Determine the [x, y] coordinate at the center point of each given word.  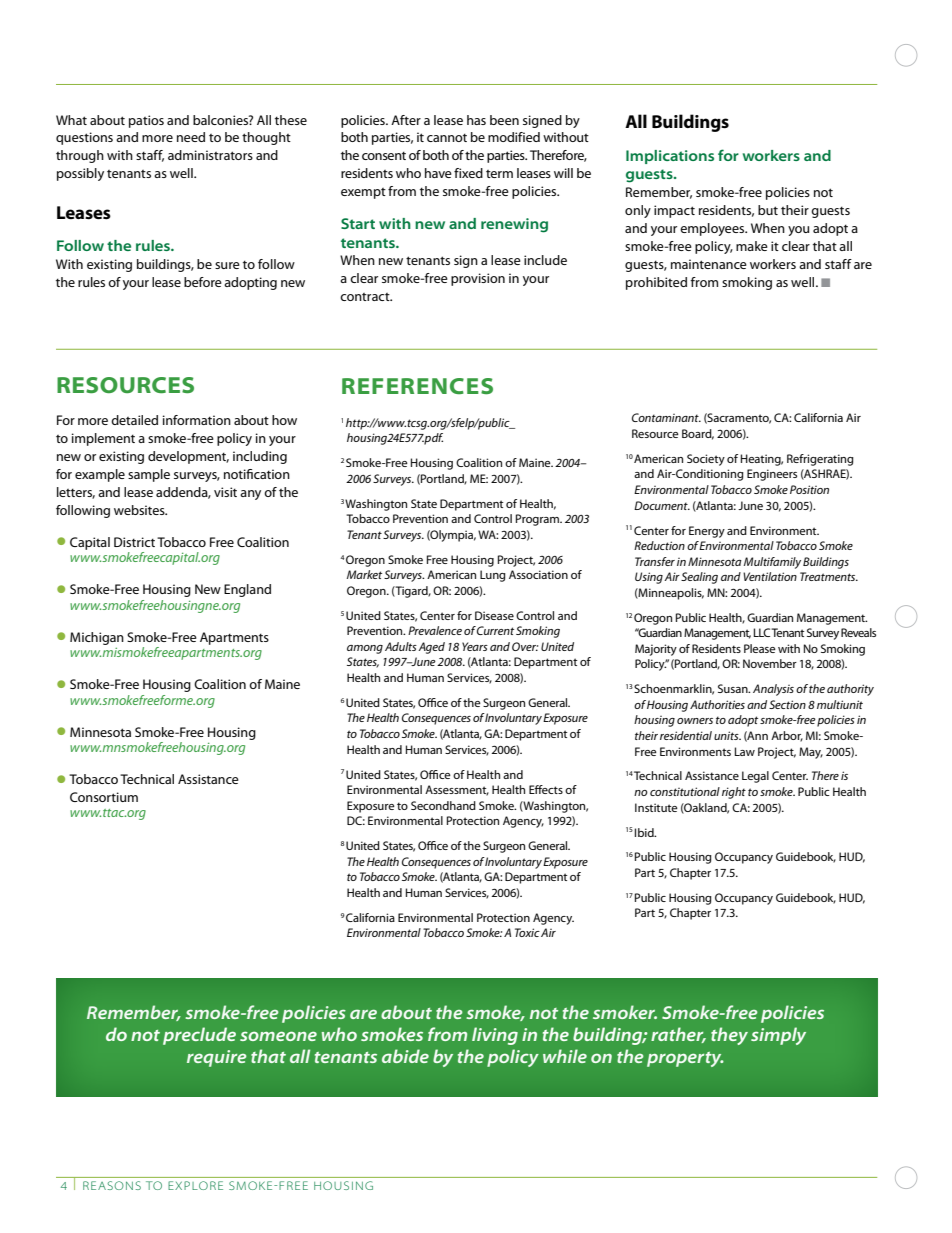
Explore [195, 1185]
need [191, 137]
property [685, 1059]
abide [405, 1056]
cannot [447, 137]
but [768, 210]
